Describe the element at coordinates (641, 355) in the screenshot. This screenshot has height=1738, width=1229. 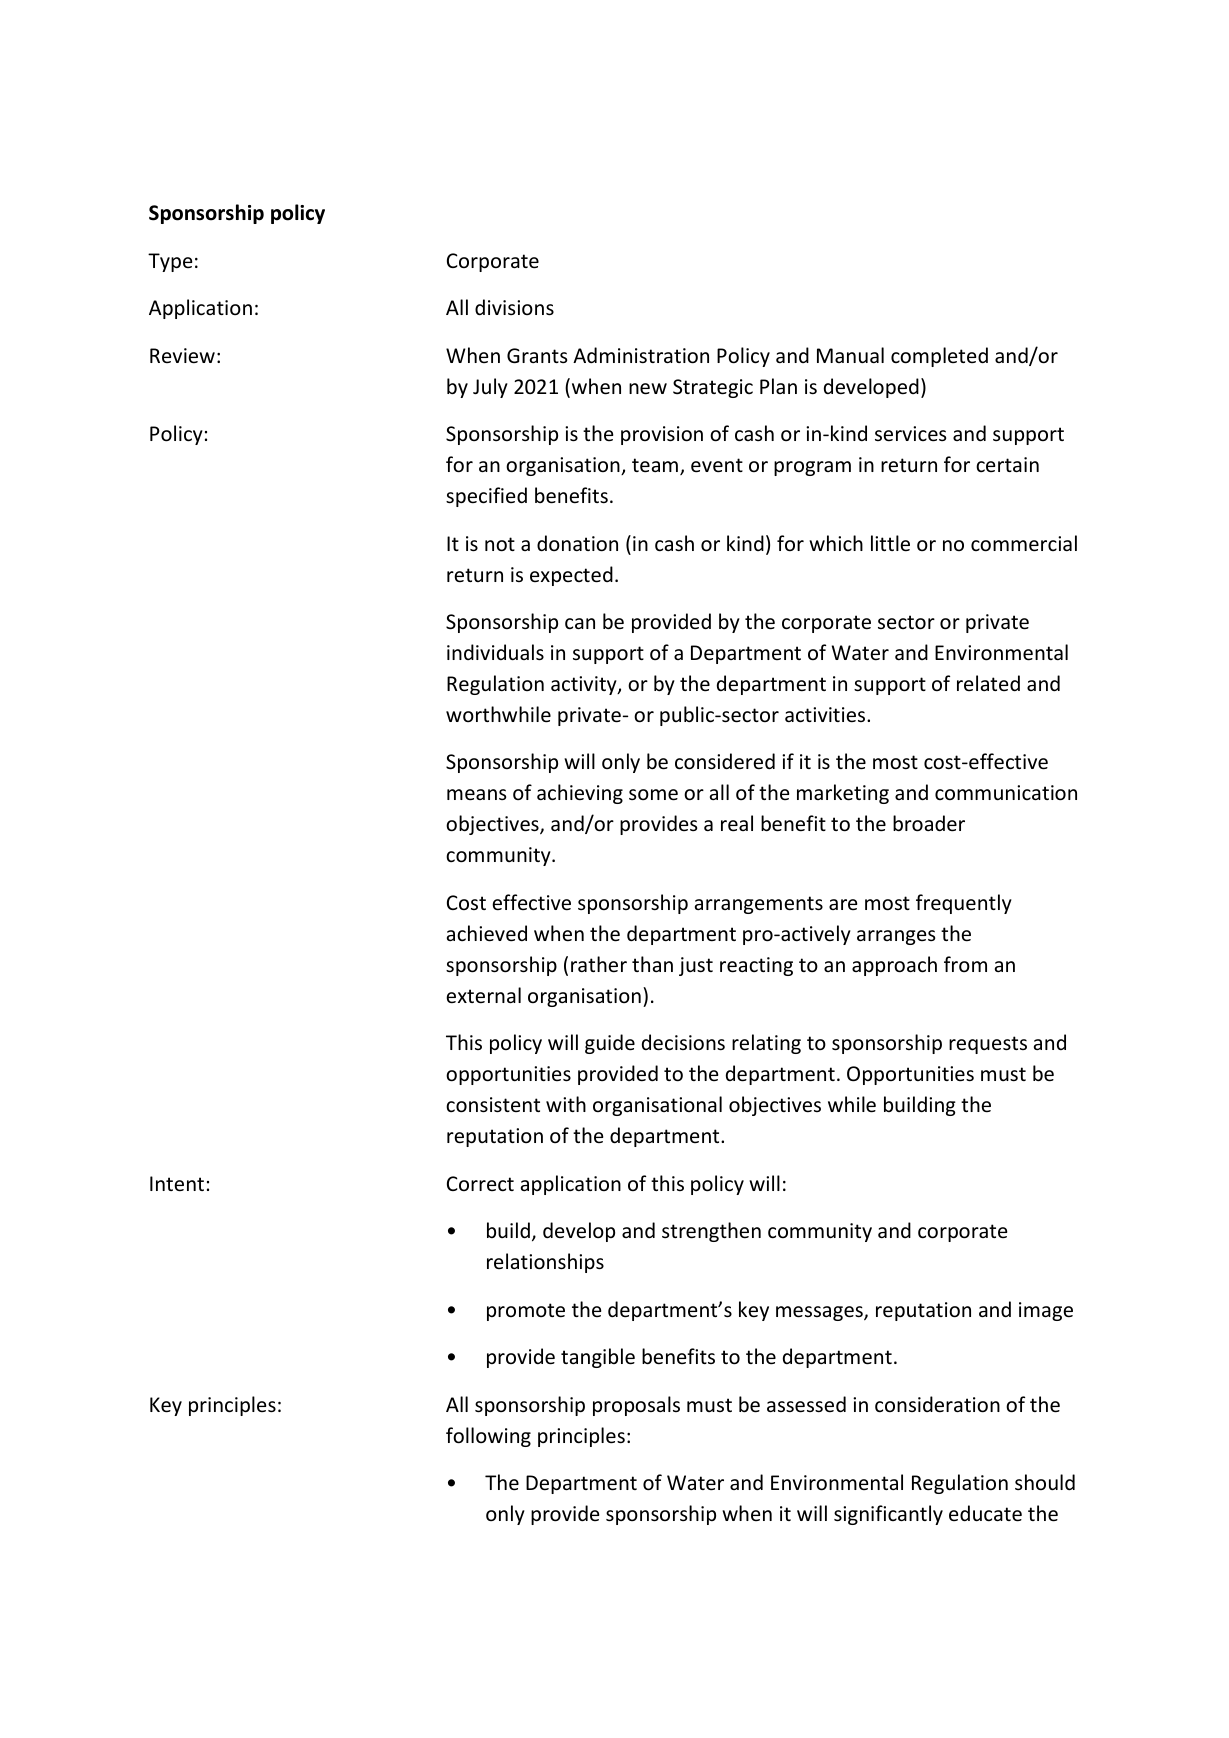
I see `Administration` at that location.
